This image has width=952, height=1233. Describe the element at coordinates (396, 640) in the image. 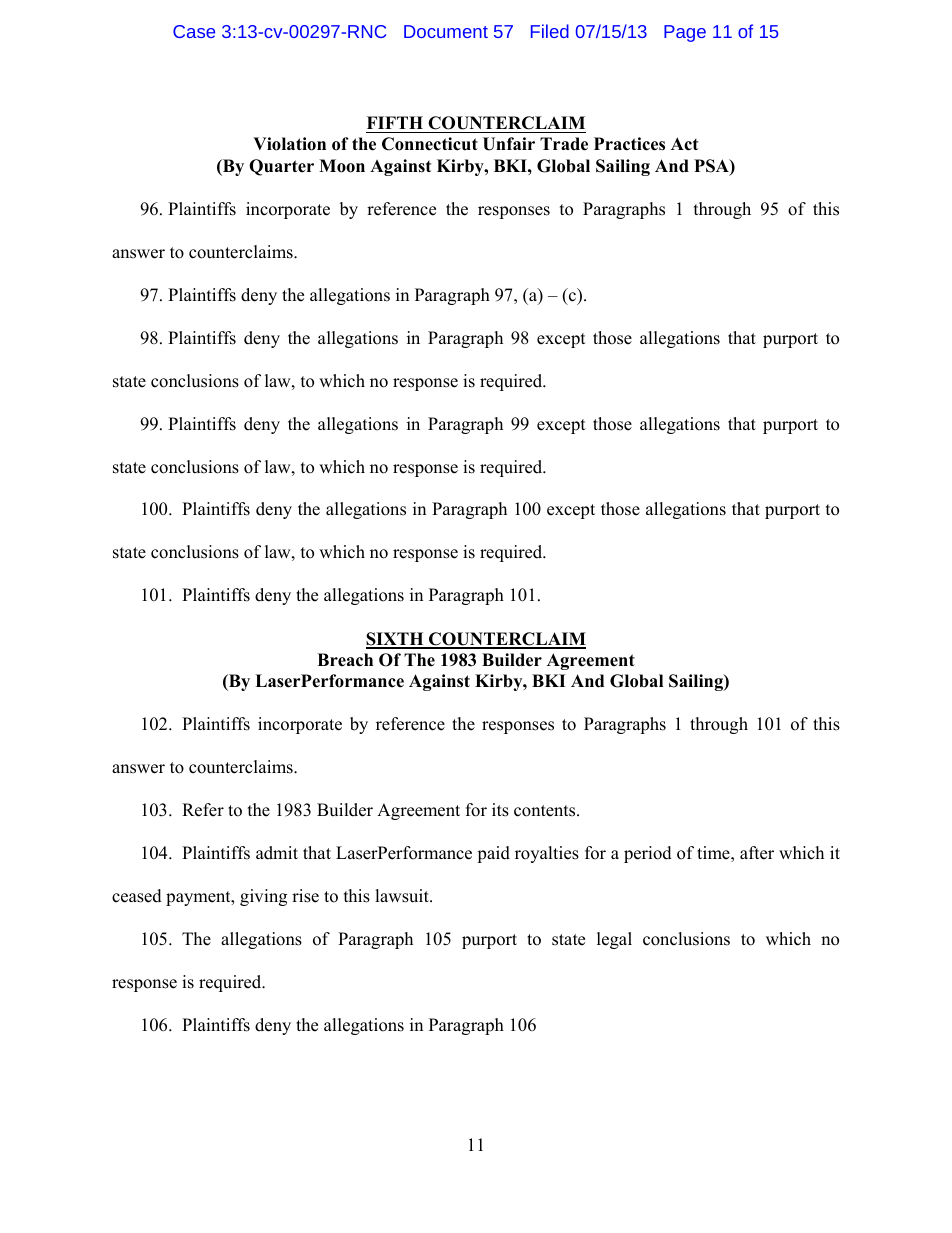

I see `SIXTH` at that location.
